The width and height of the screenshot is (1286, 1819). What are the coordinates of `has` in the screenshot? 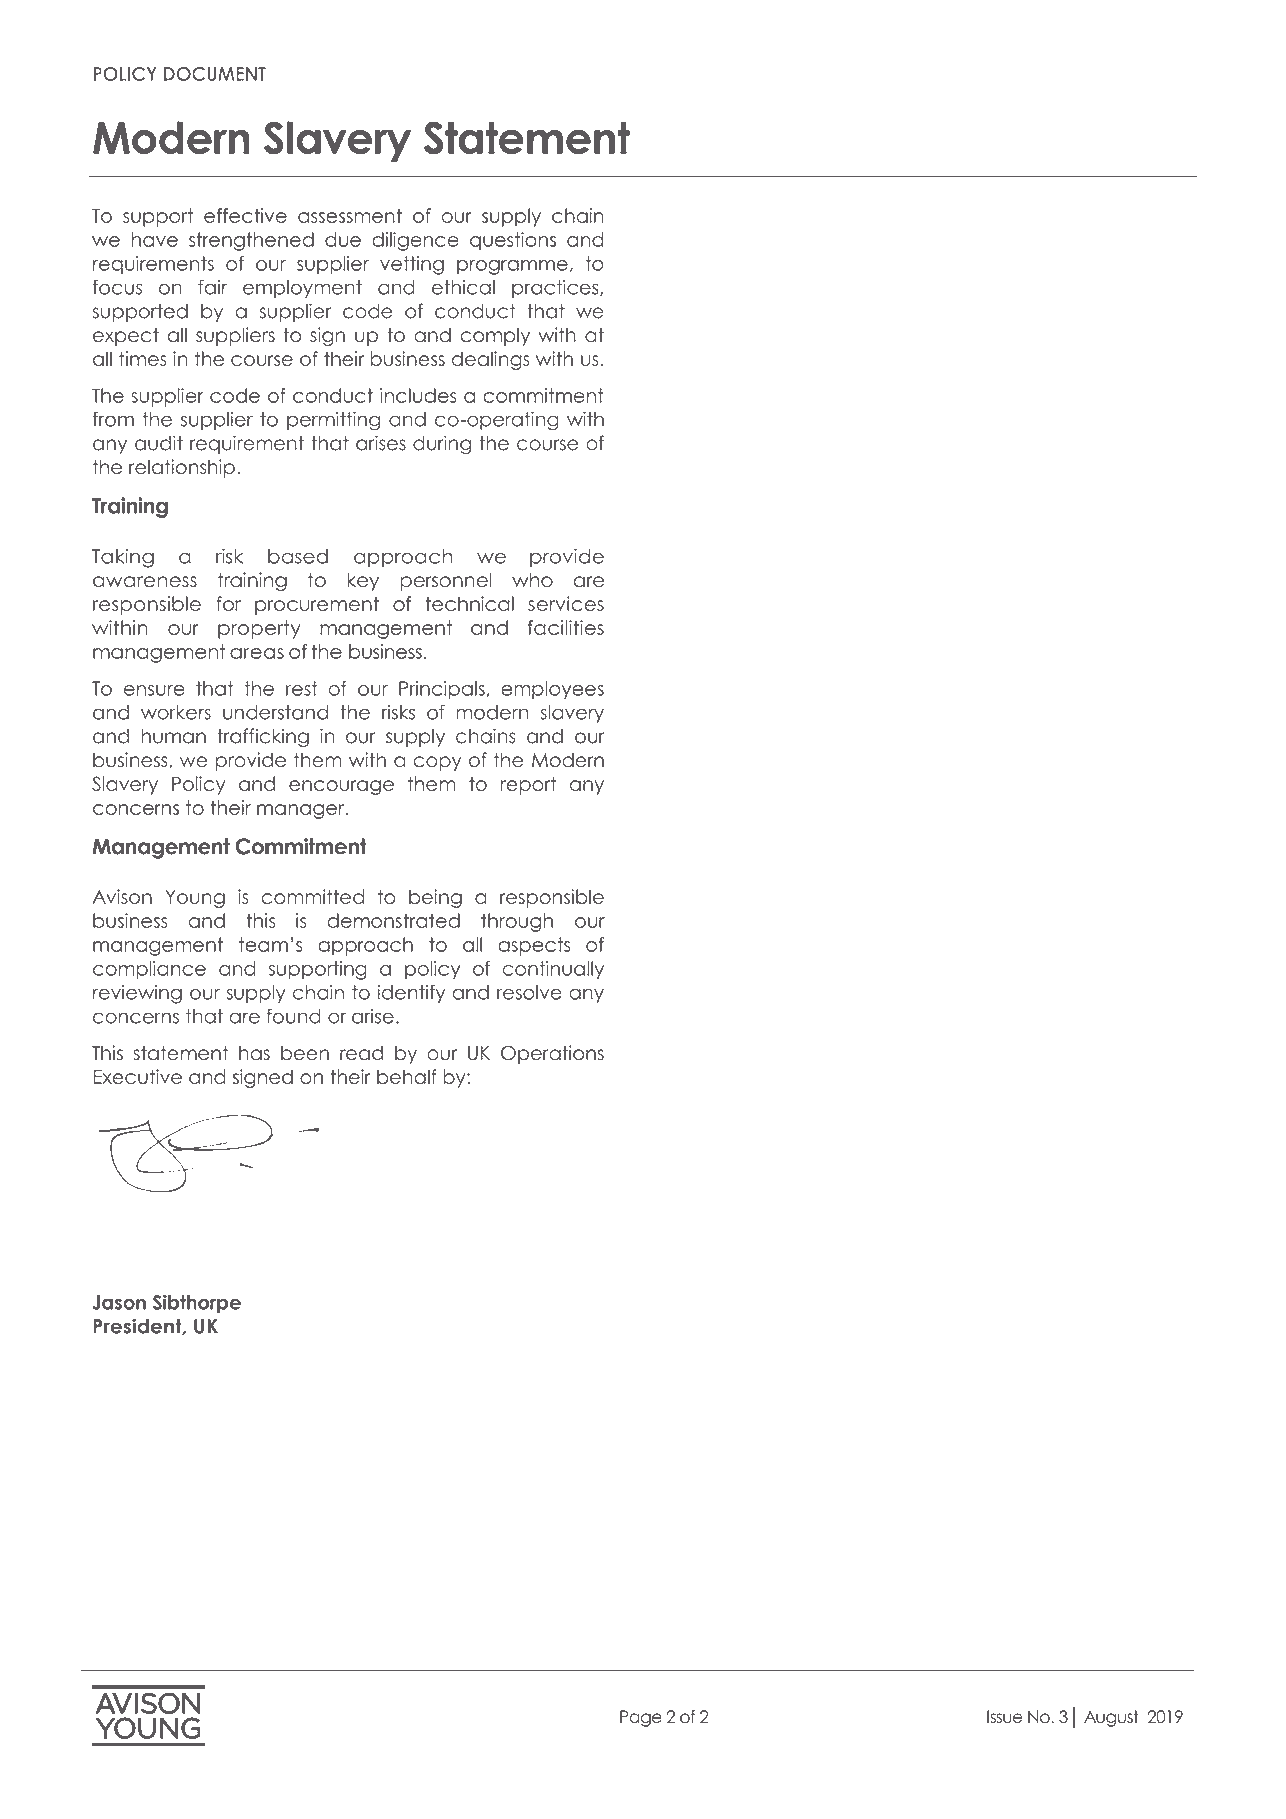 It's located at (254, 1053).
